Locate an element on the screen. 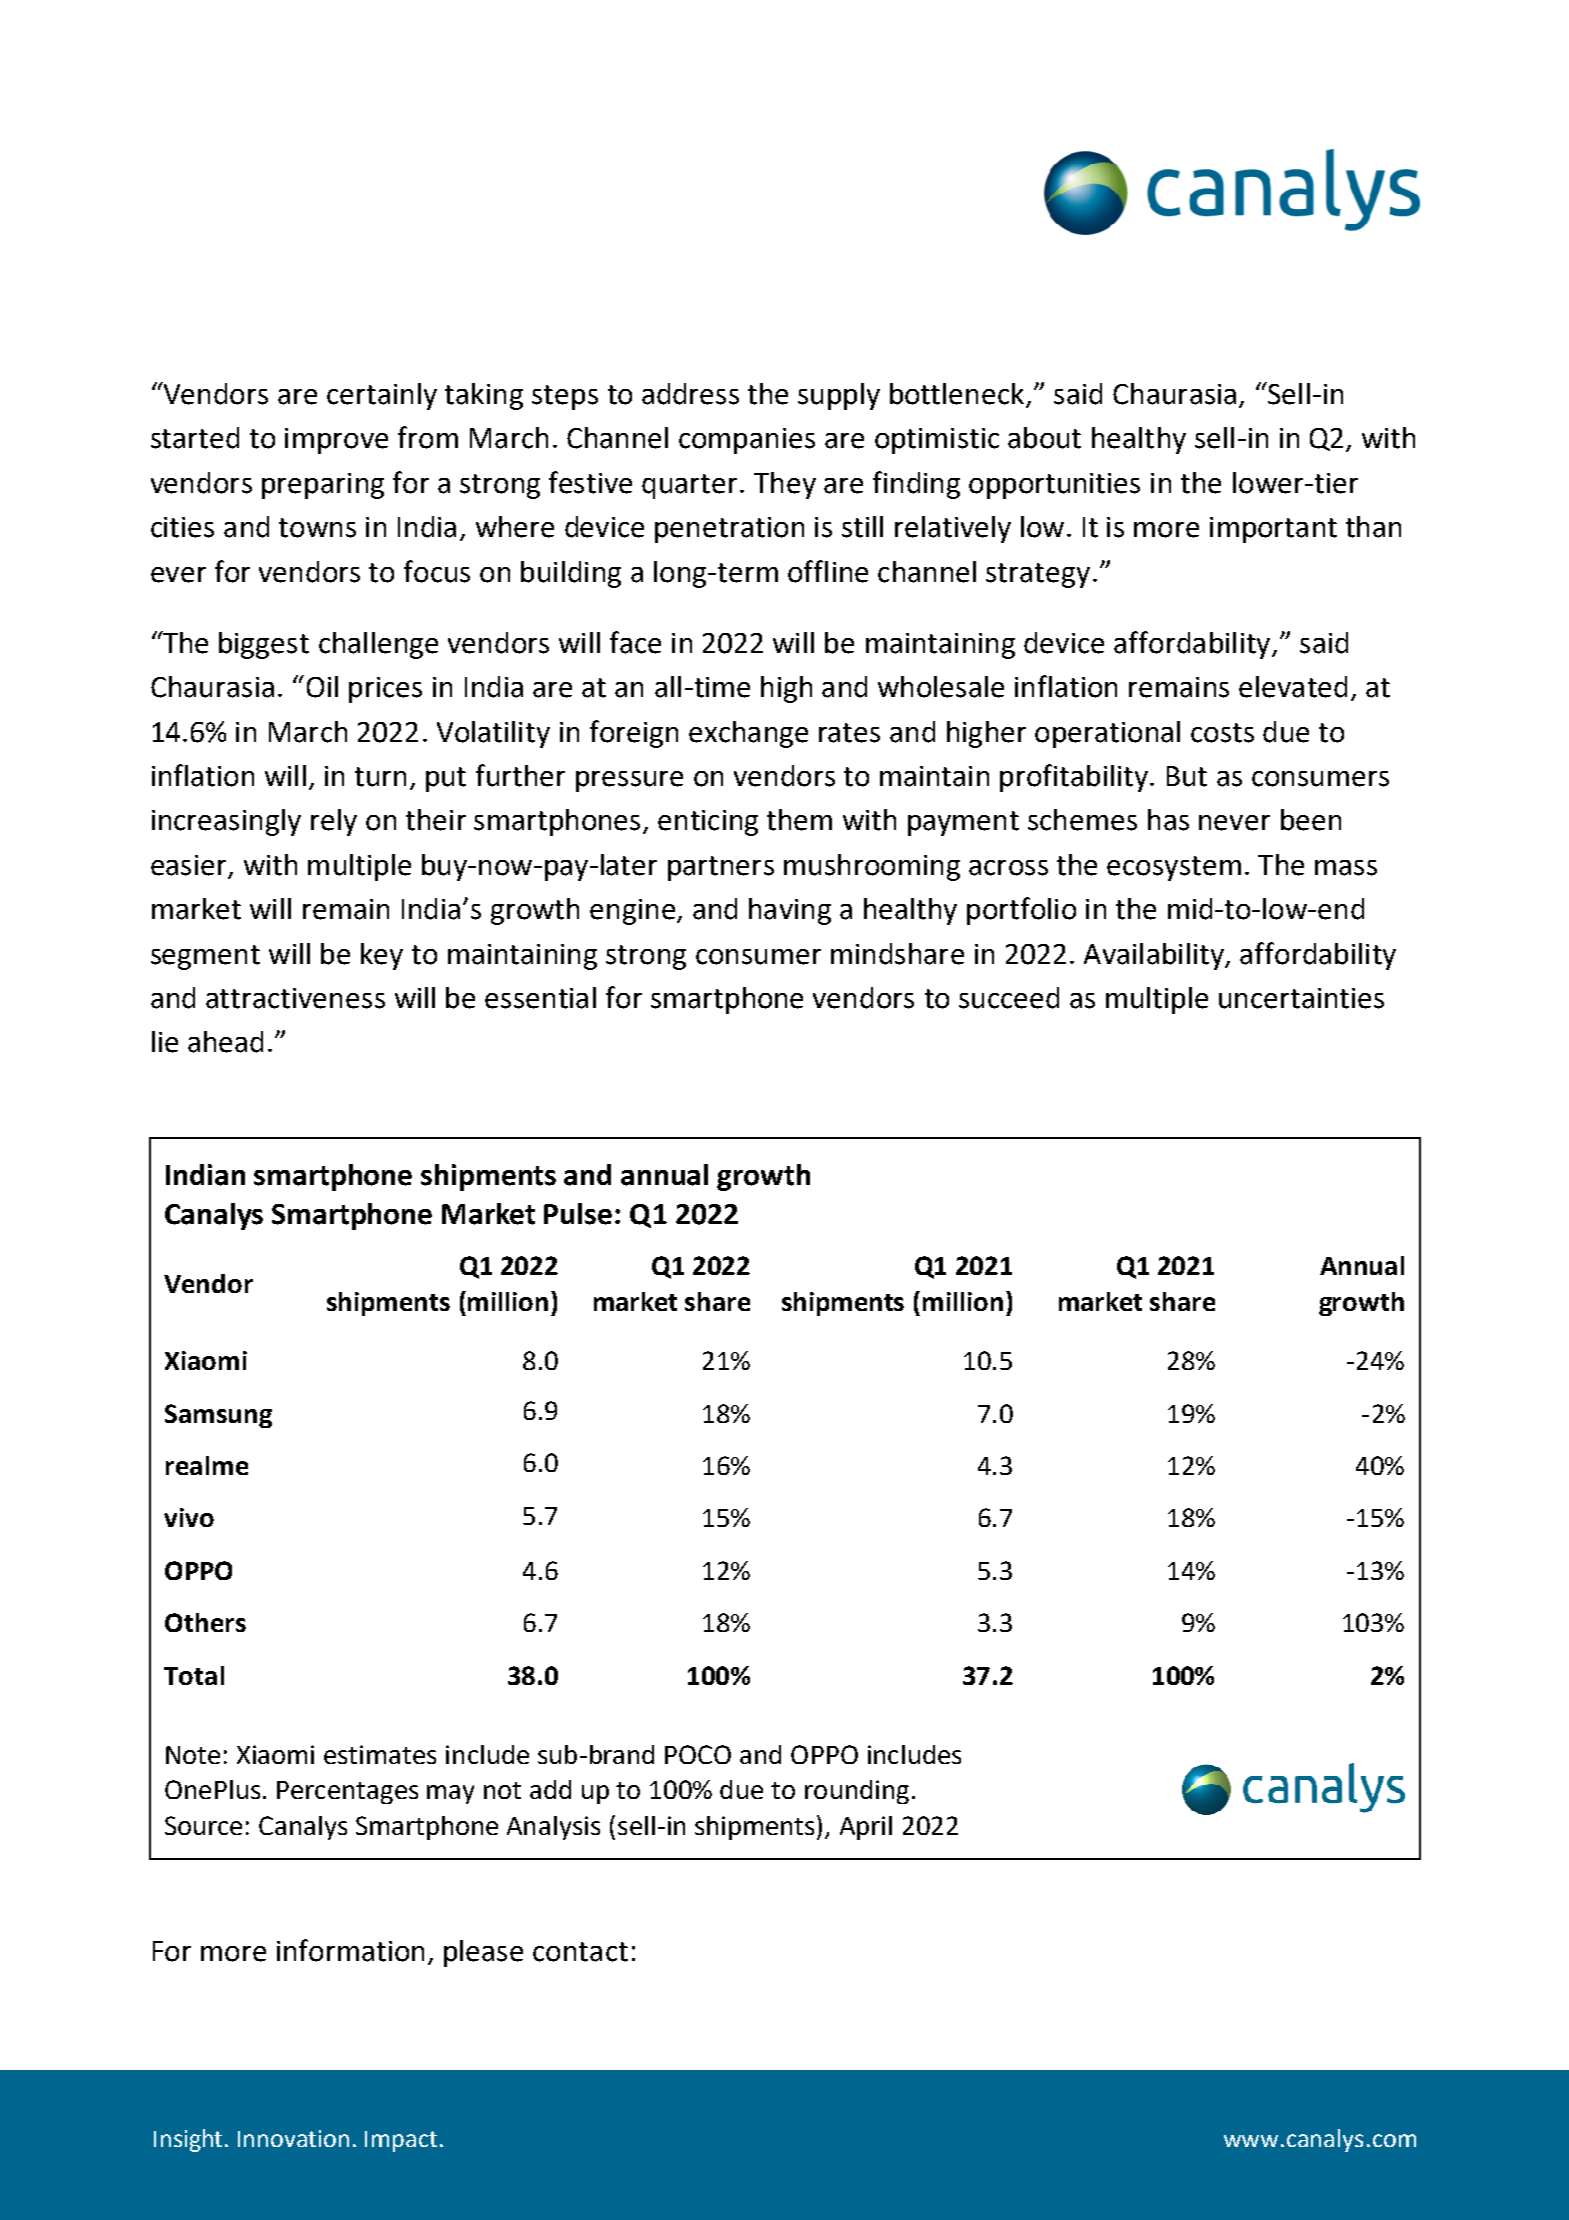  companies is located at coordinates (747, 441).
